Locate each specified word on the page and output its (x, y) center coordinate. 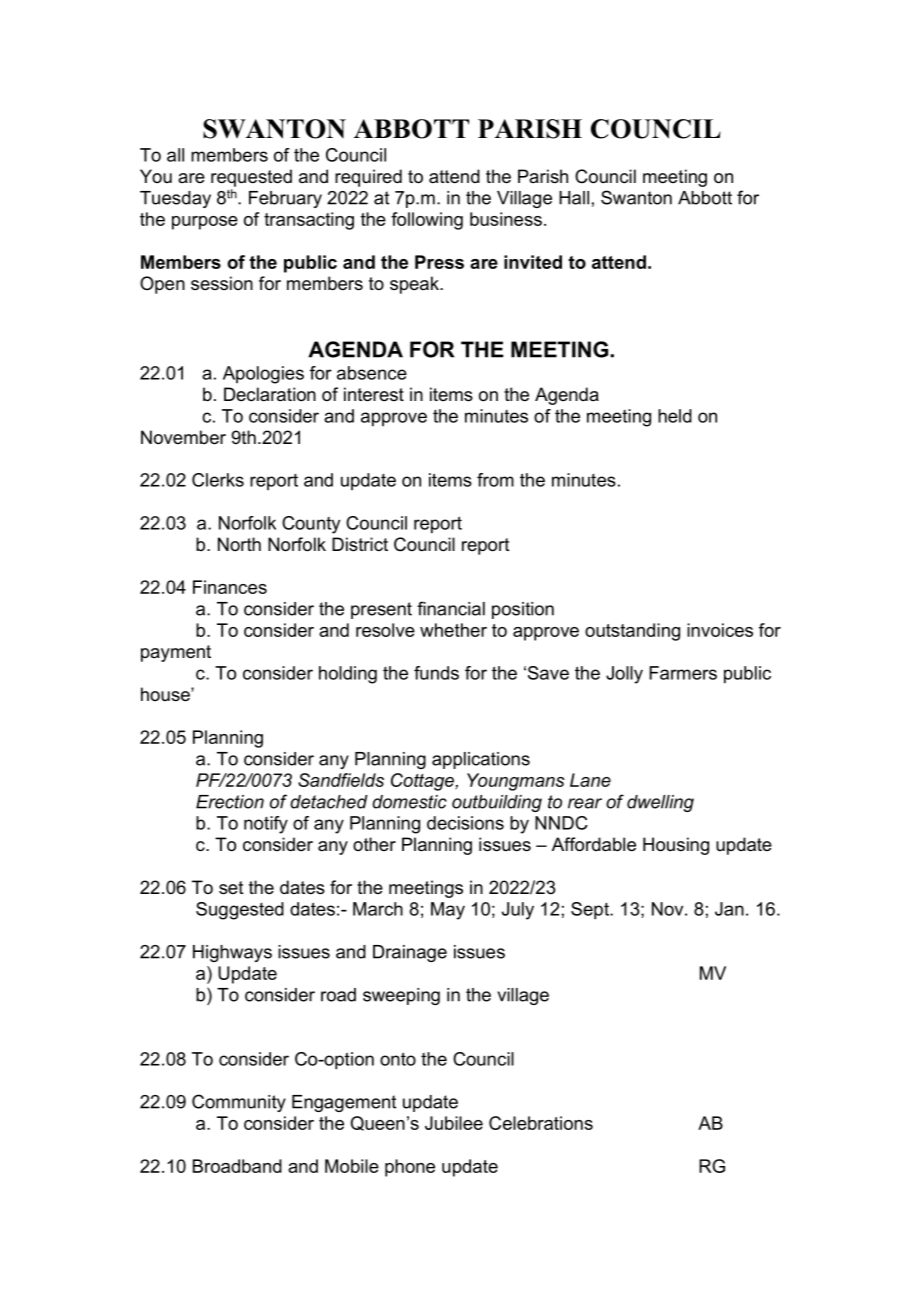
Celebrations (541, 1123)
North (239, 544)
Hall (574, 198)
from (495, 480)
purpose (205, 223)
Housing (676, 846)
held (675, 416)
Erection (230, 802)
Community (239, 1103)
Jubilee (454, 1123)
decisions (465, 823)
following (427, 221)
